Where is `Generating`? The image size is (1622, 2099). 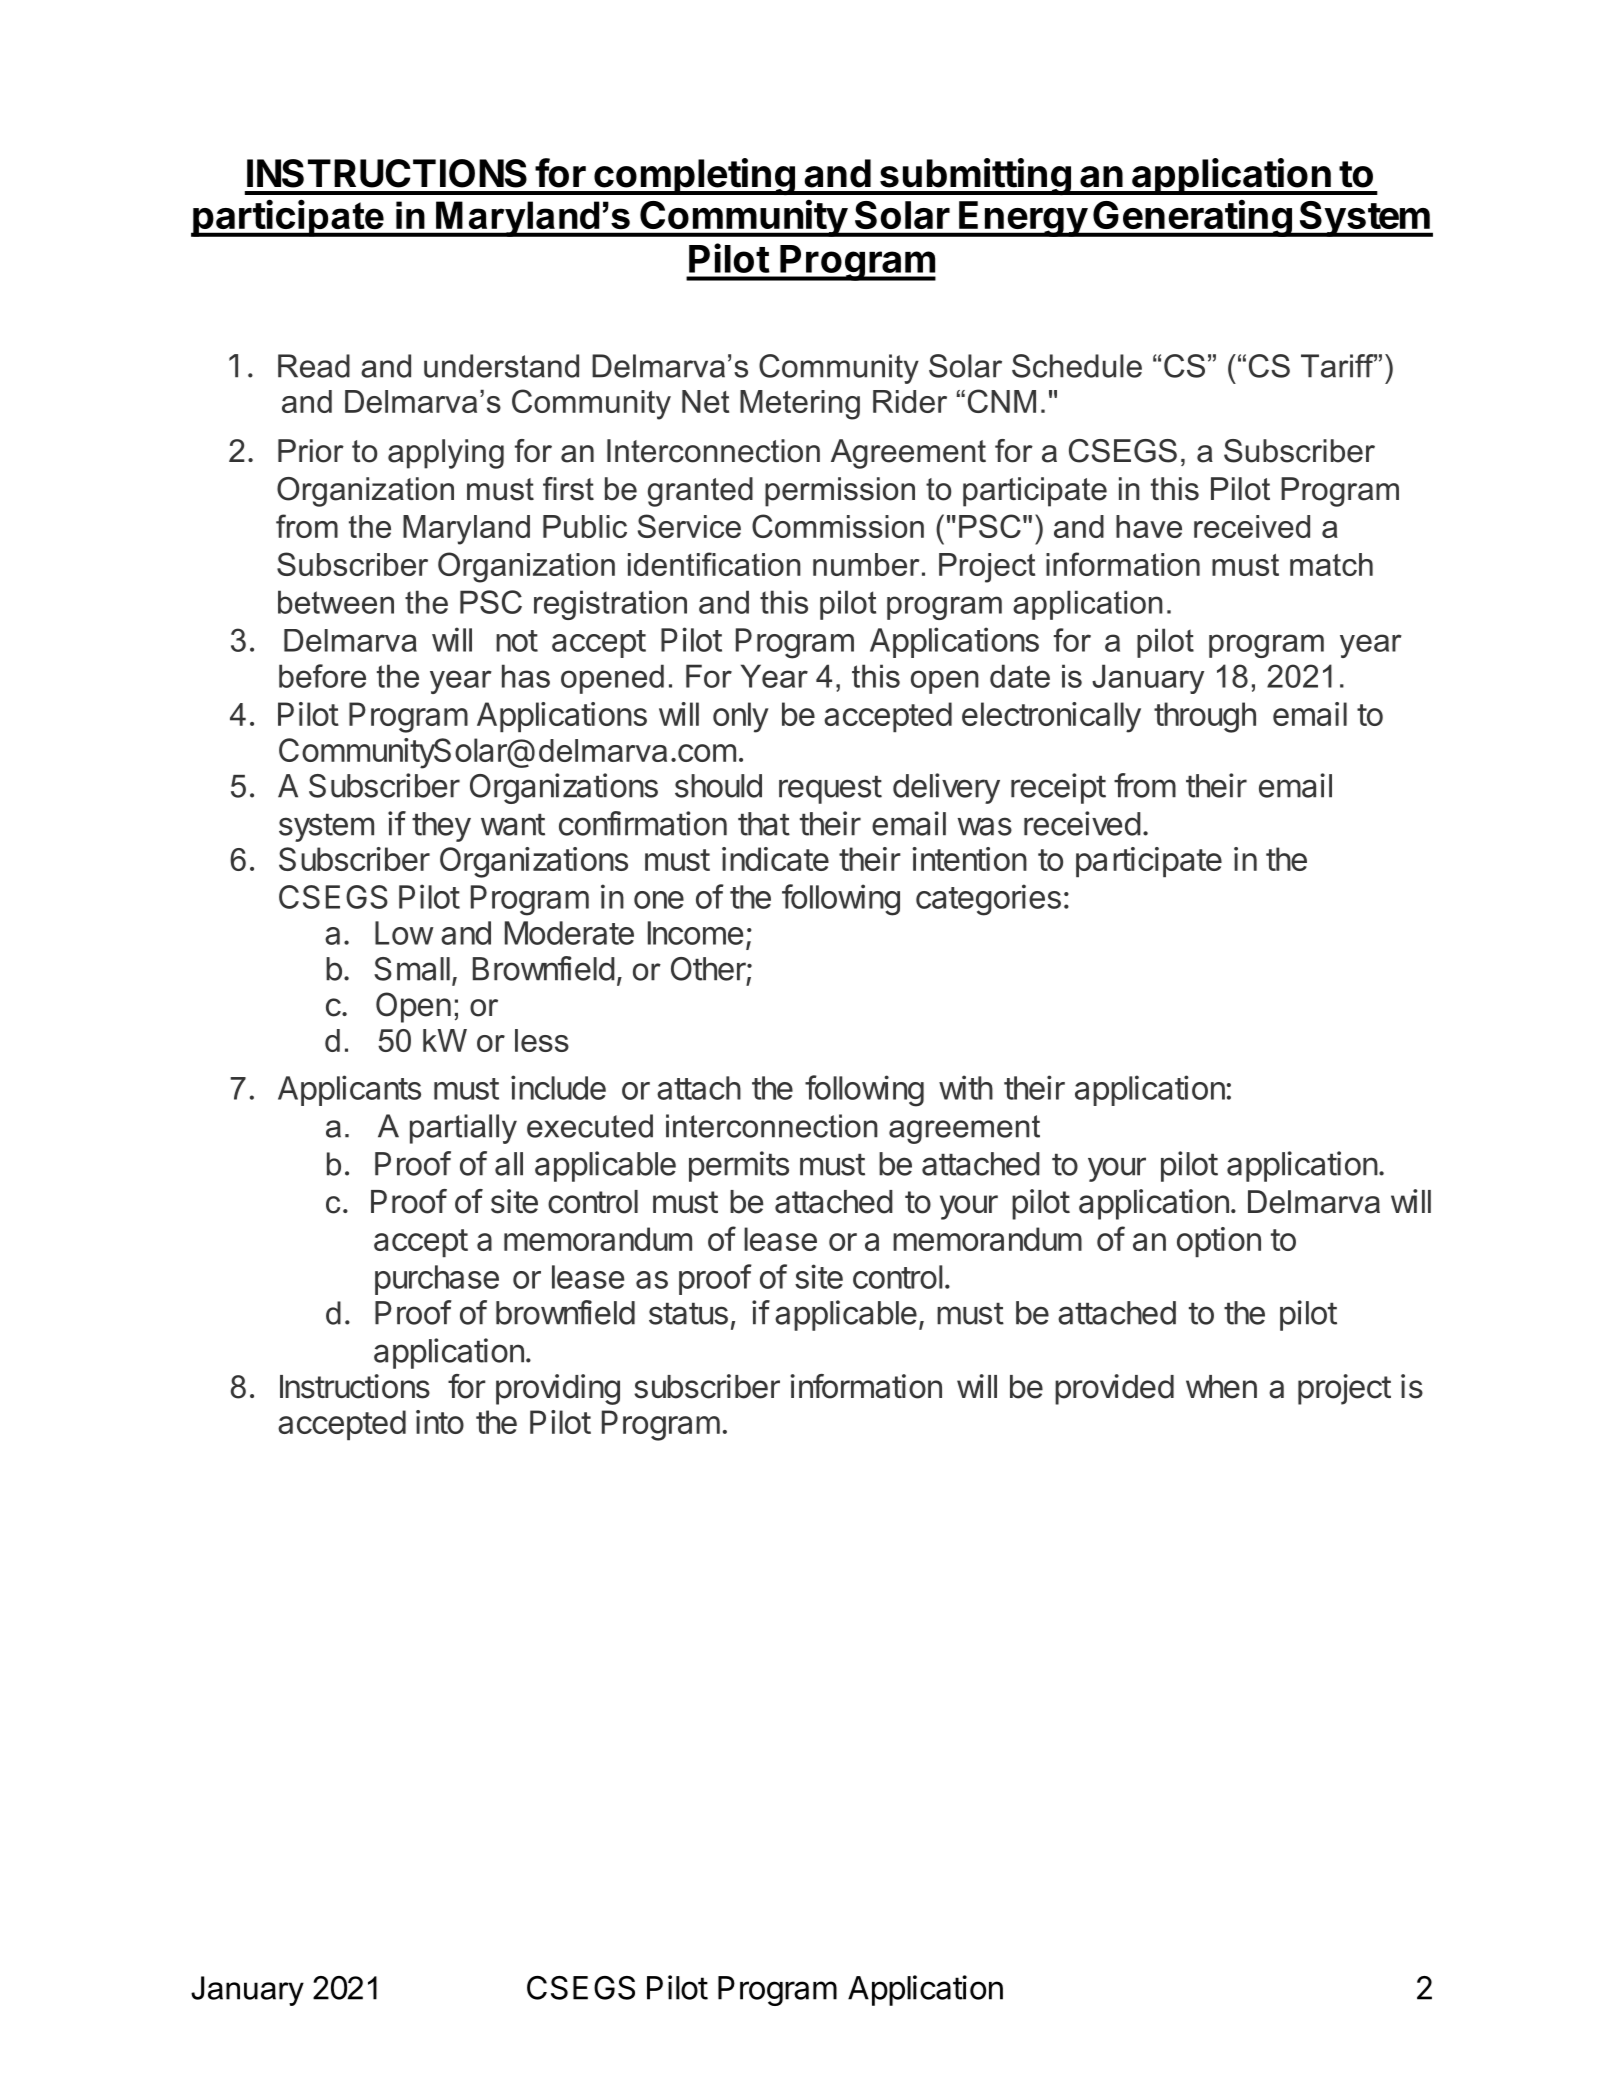
Generating is located at coordinates (1192, 218).
